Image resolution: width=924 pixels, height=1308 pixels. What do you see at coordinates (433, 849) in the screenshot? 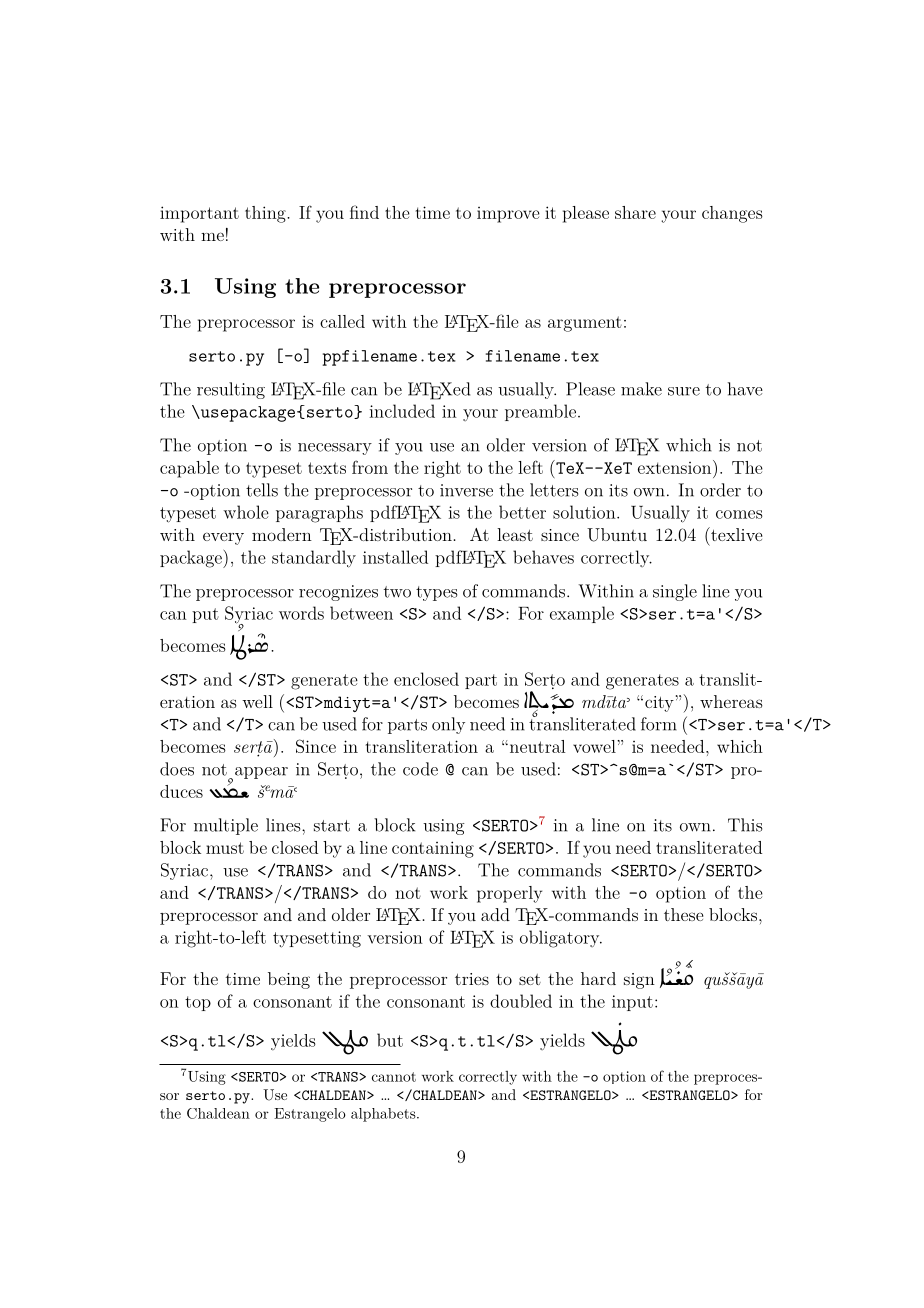
I see `containing` at bounding box center [433, 849].
